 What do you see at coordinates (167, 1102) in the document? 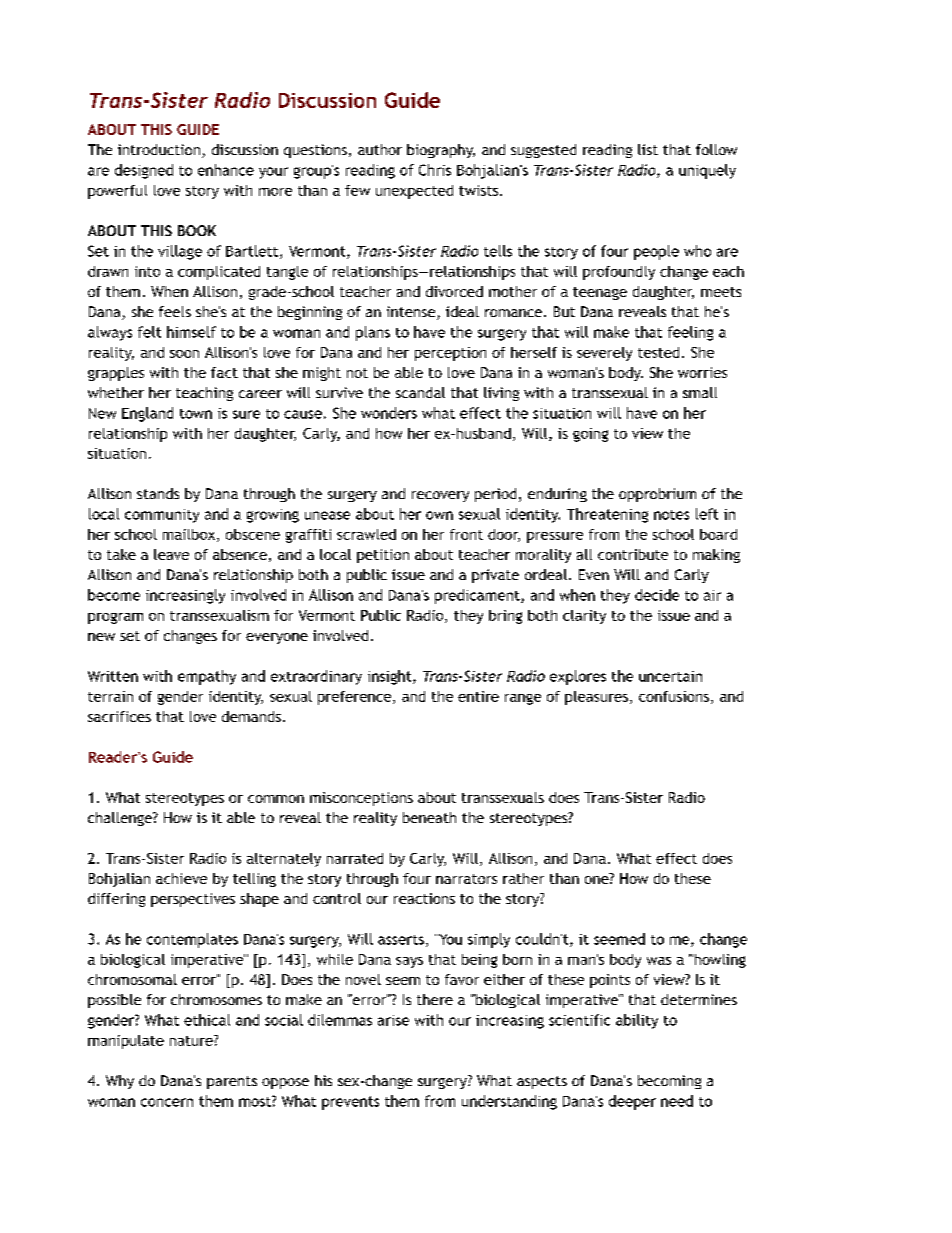
I see `concern` at bounding box center [167, 1102].
